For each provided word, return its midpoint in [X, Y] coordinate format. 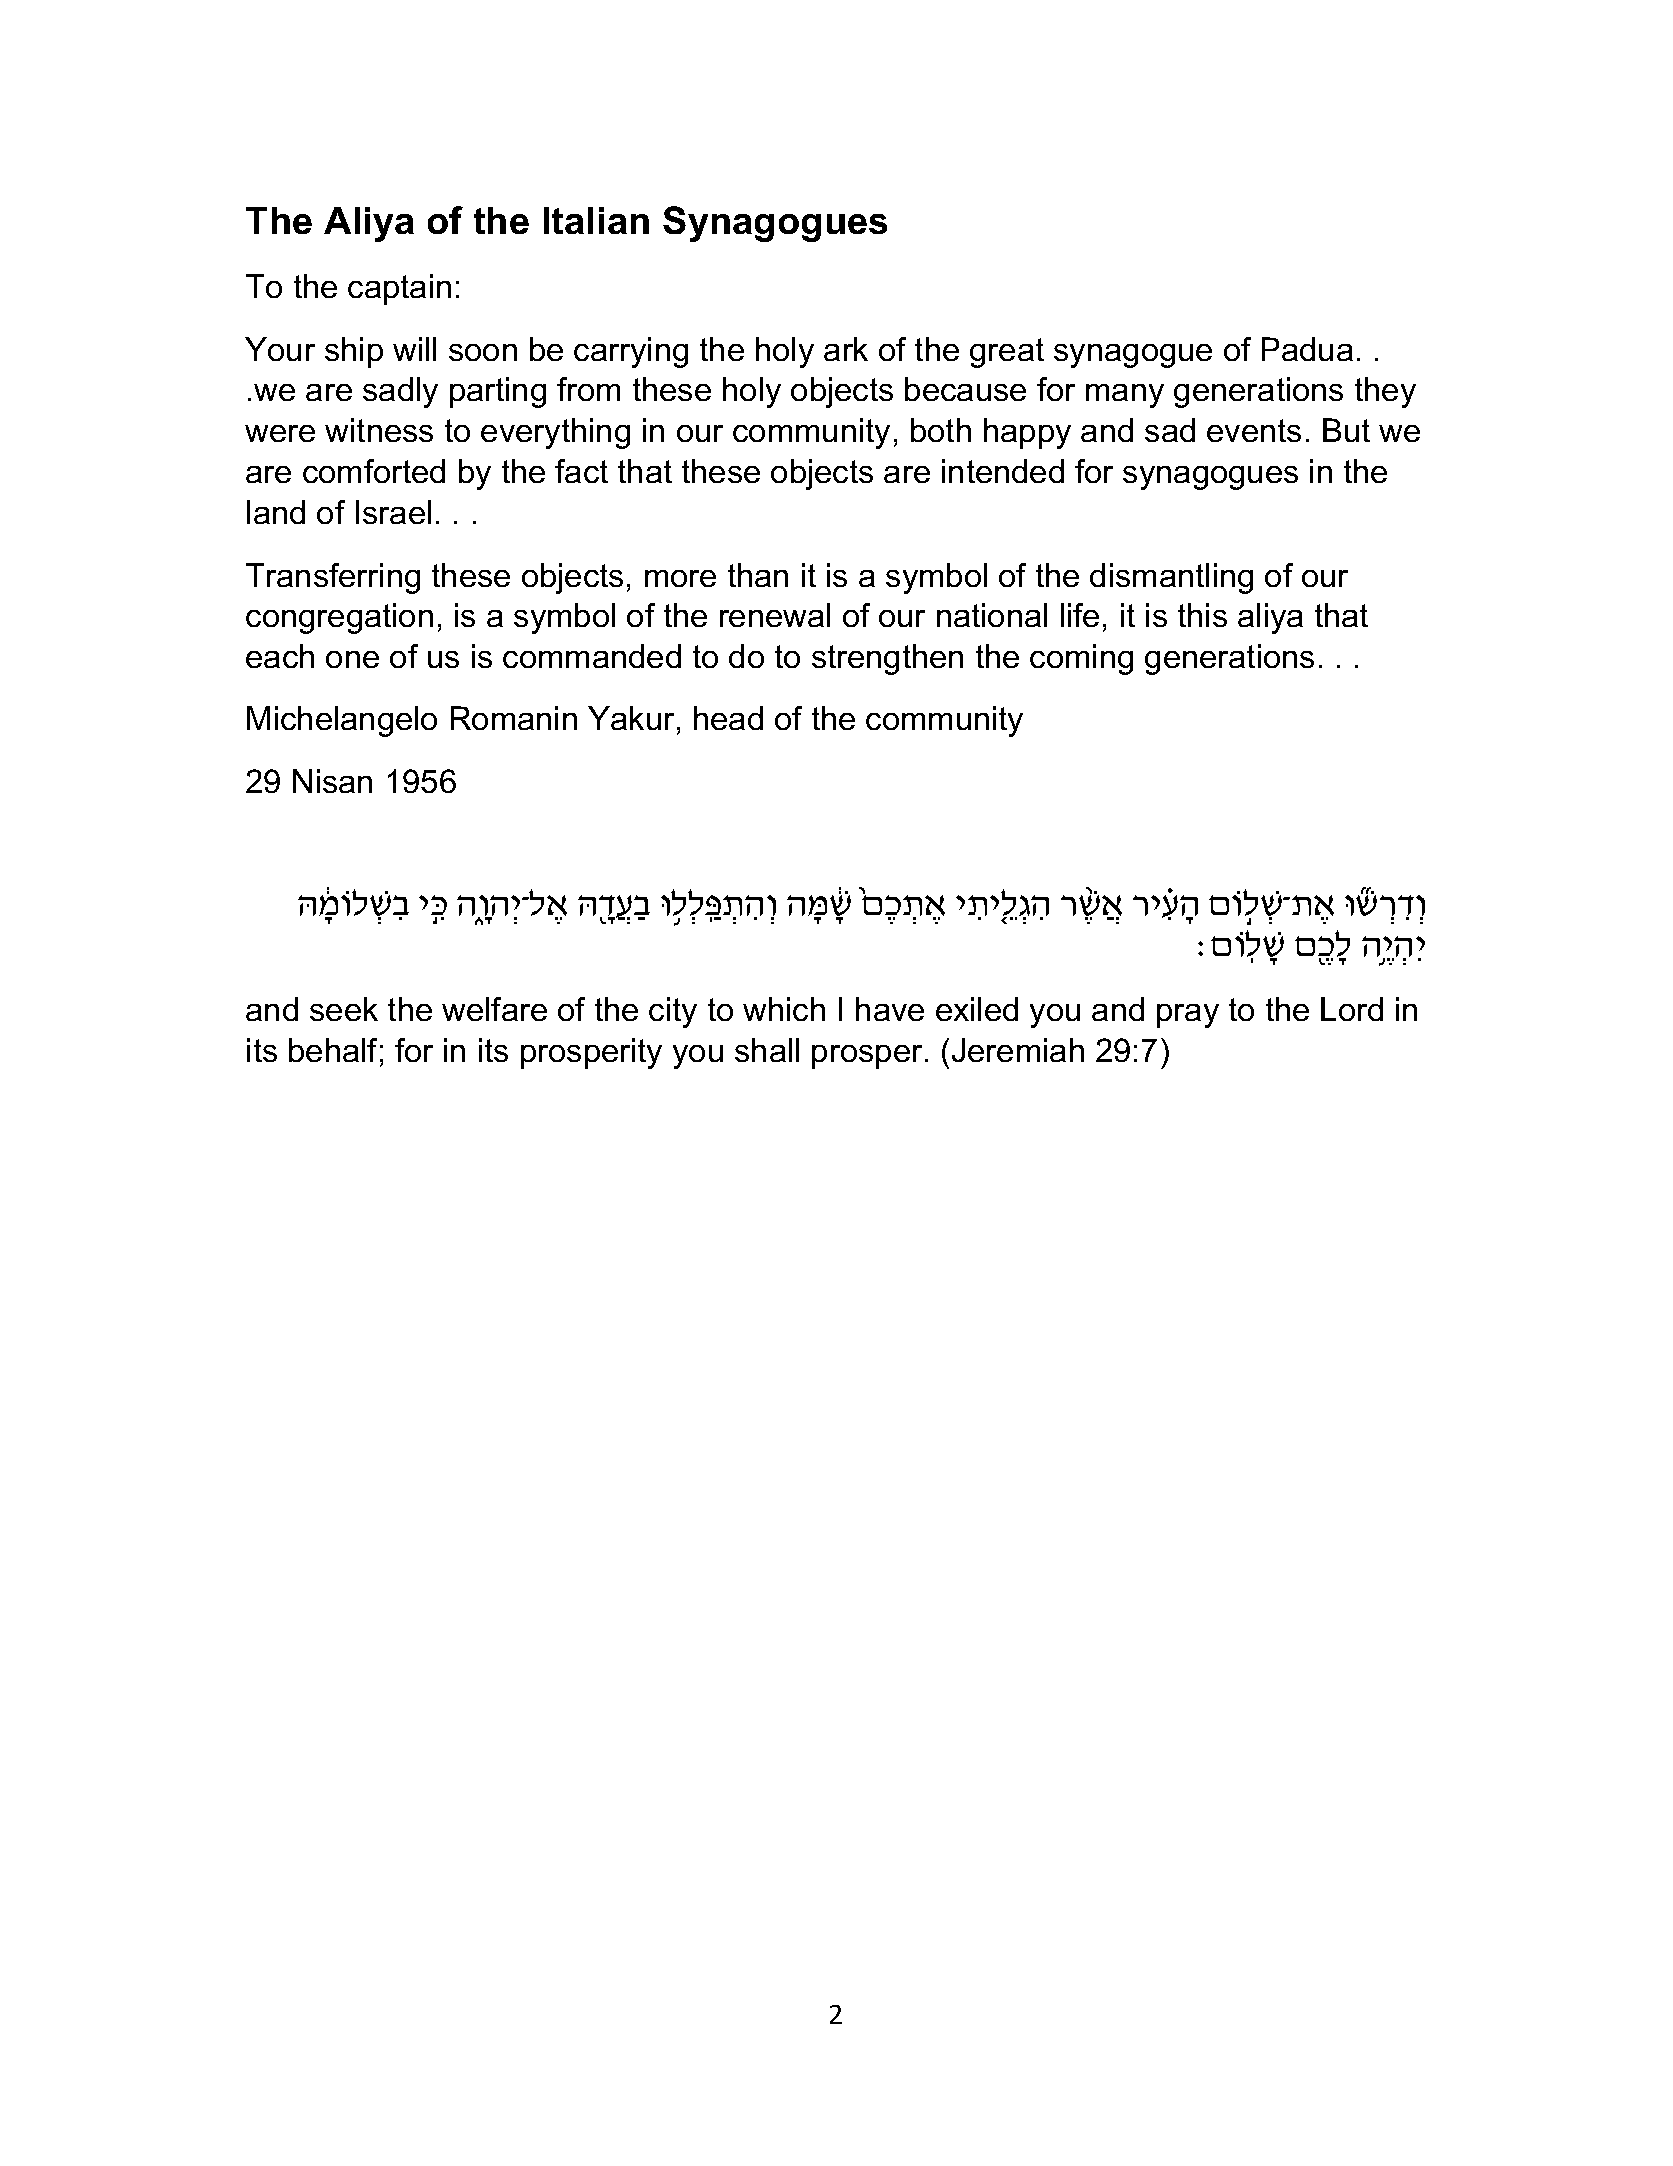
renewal [775, 615]
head [728, 718]
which [784, 1009]
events [1254, 430]
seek [344, 1009]
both [941, 430]
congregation [339, 618]
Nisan [332, 781]
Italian [596, 220]
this [1202, 615]
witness [379, 430]
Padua [1307, 349]
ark [846, 349]
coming [1081, 659]
